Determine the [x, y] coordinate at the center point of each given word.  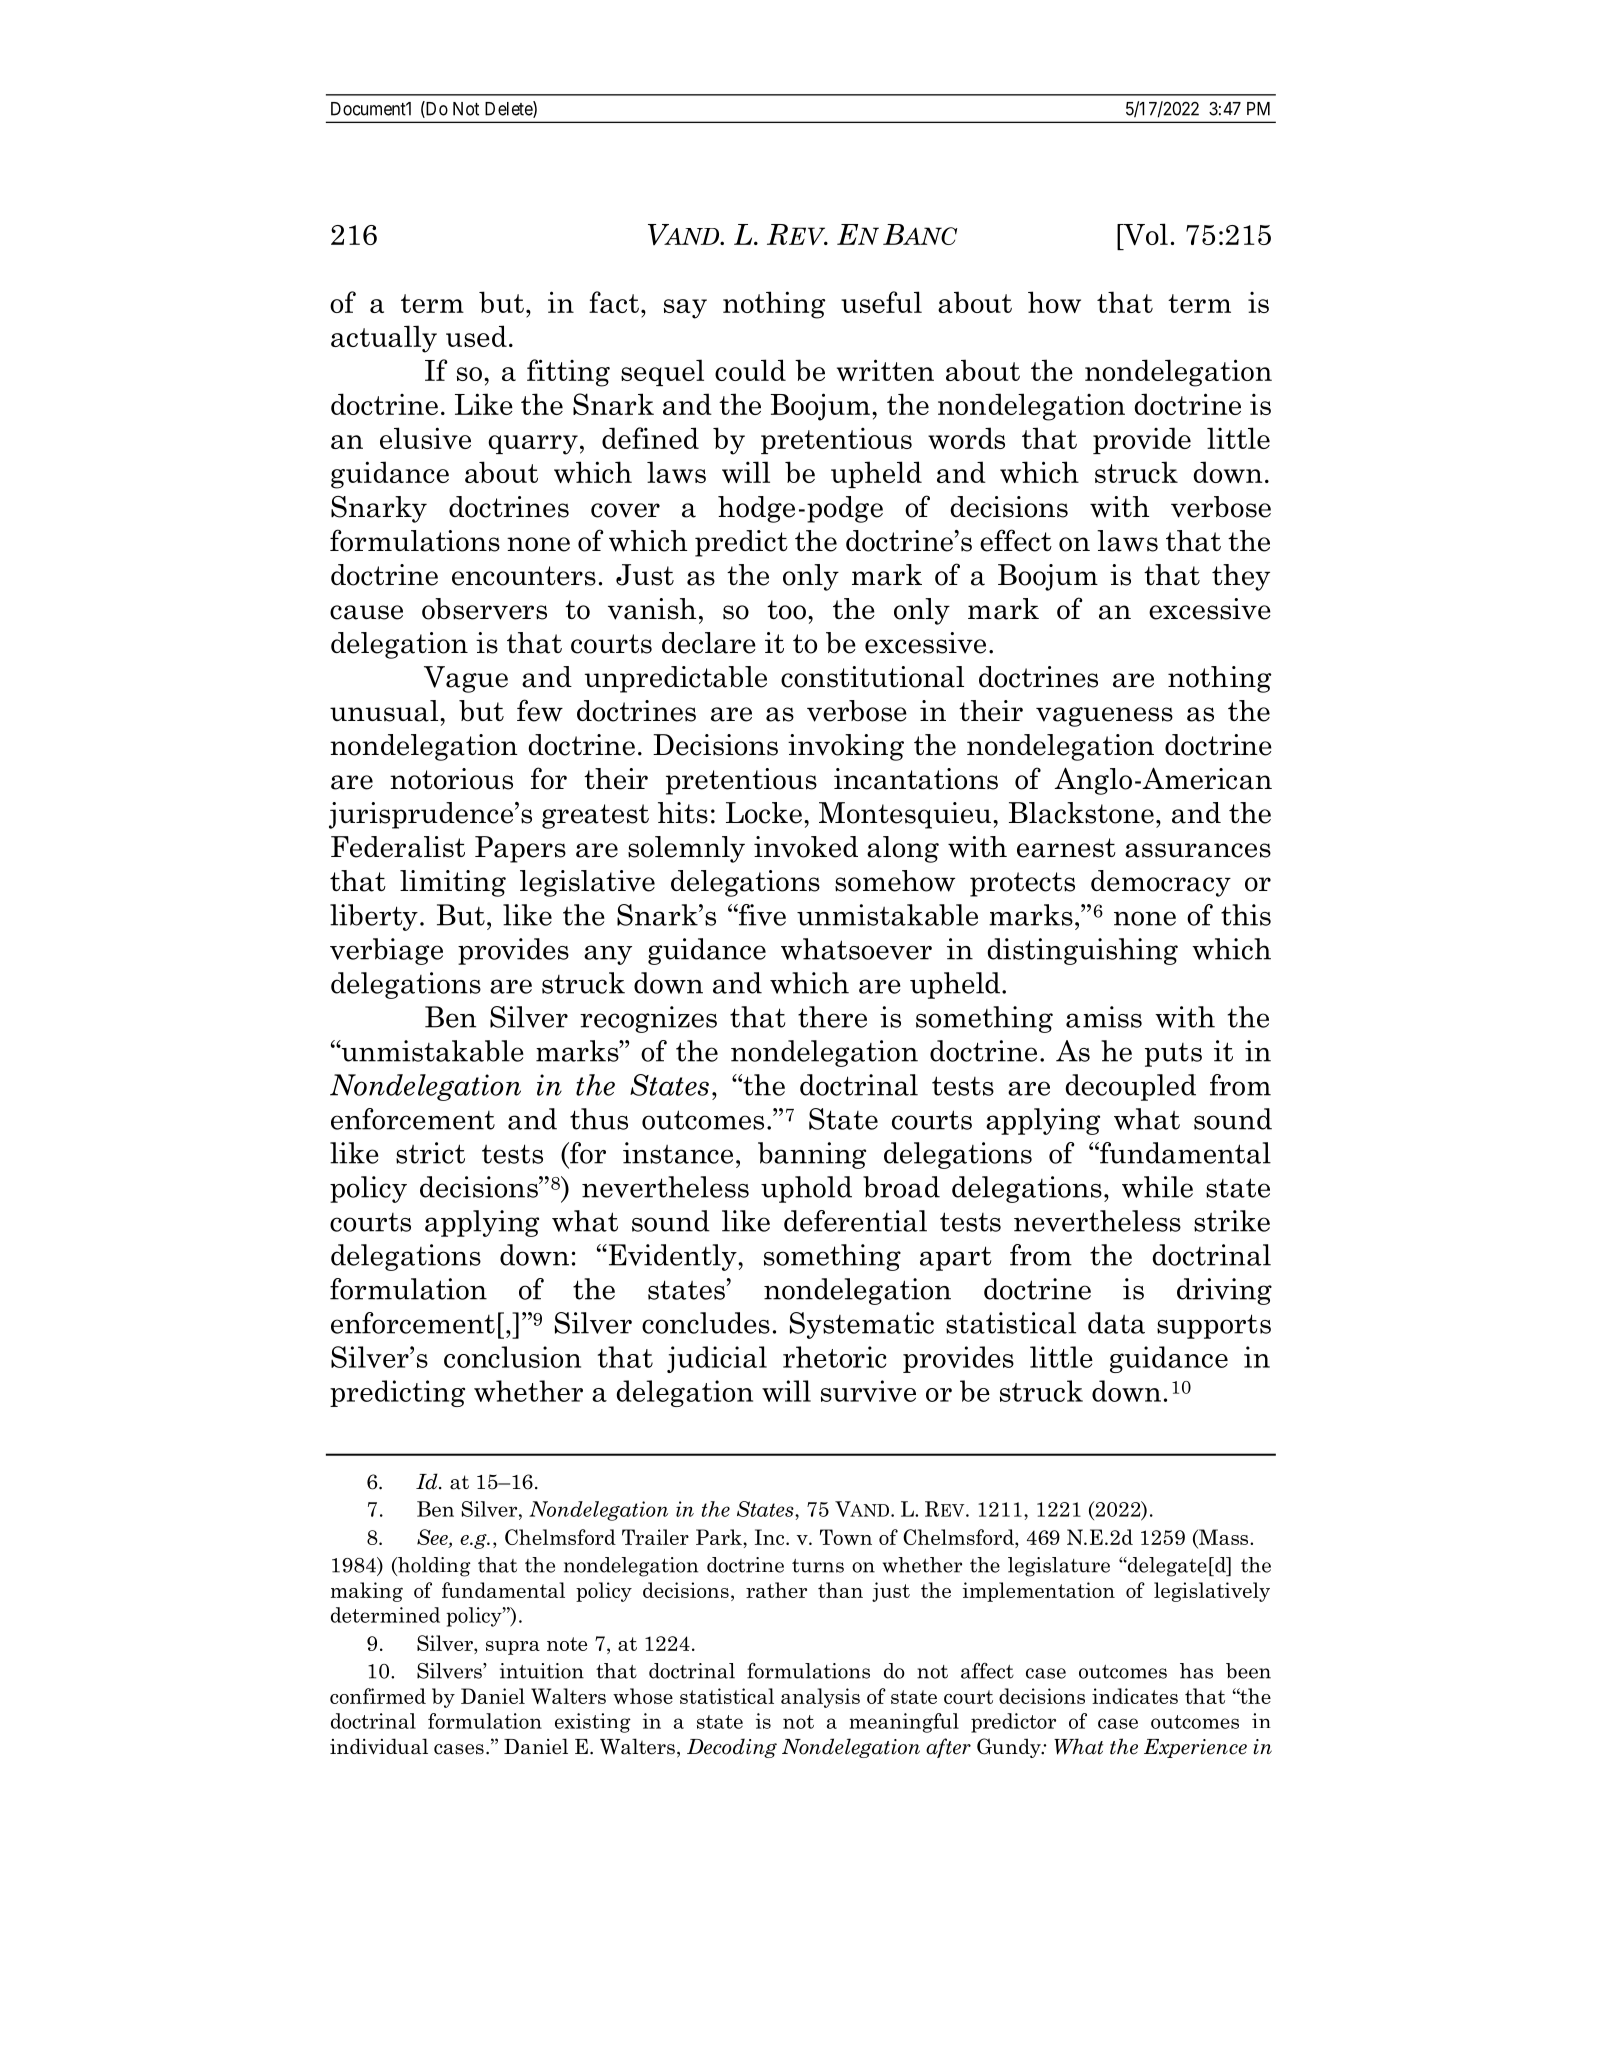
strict [430, 1153]
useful [881, 302]
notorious [451, 779]
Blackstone [1081, 813]
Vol [1144, 234]
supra [513, 1648]
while [1157, 1187]
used [476, 336]
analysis [820, 1698]
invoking [846, 747]
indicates [1135, 1696]
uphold [806, 1189]
